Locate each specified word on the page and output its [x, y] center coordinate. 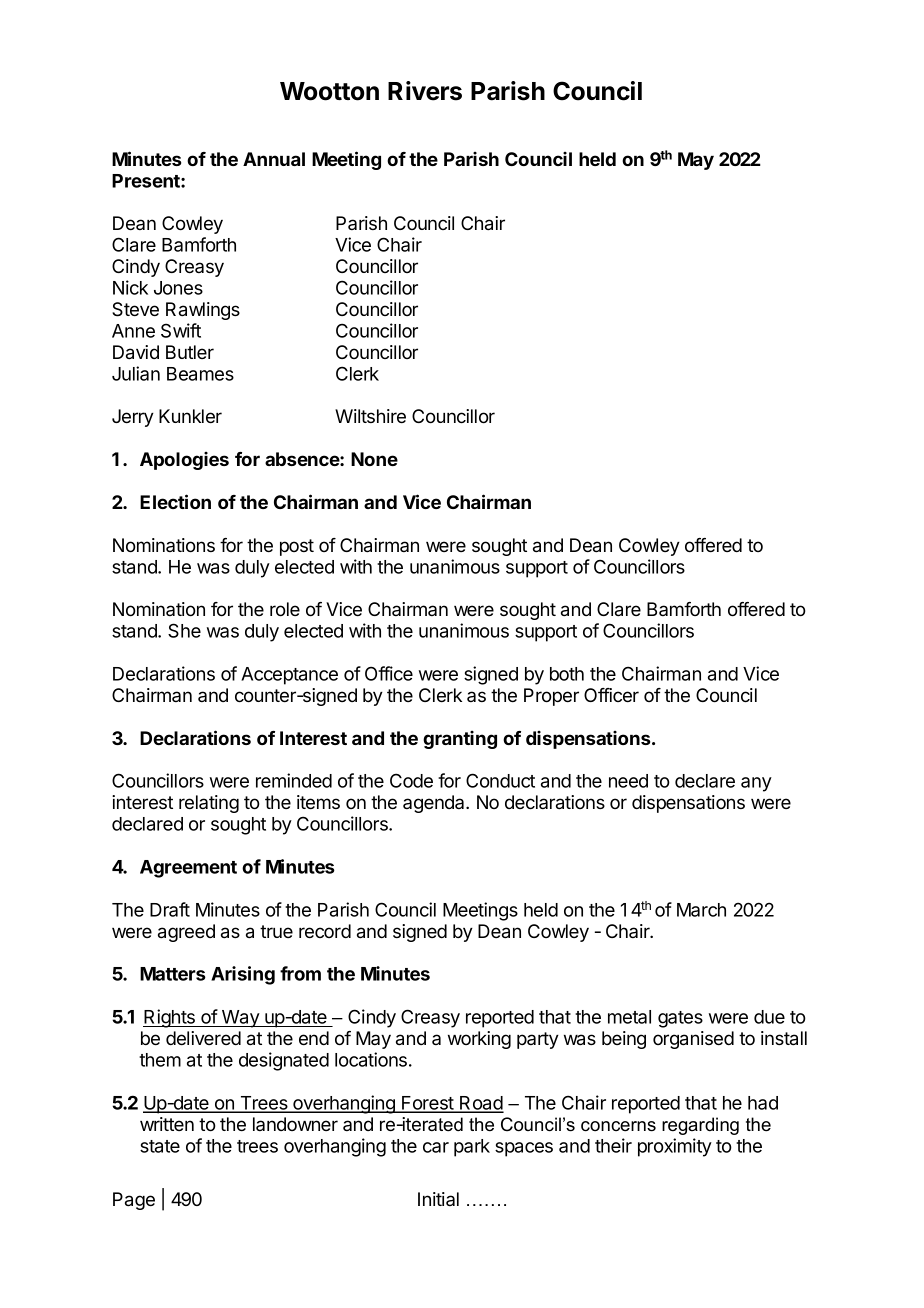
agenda [435, 804]
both [567, 674]
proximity [675, 1147]
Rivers [425, 91]
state [160, 1146]
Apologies [184, 461]
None [374, 459]
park [472, 1148]
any [756, 784]
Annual [274, 159]
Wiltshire [370, 416]
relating [209, 804]
